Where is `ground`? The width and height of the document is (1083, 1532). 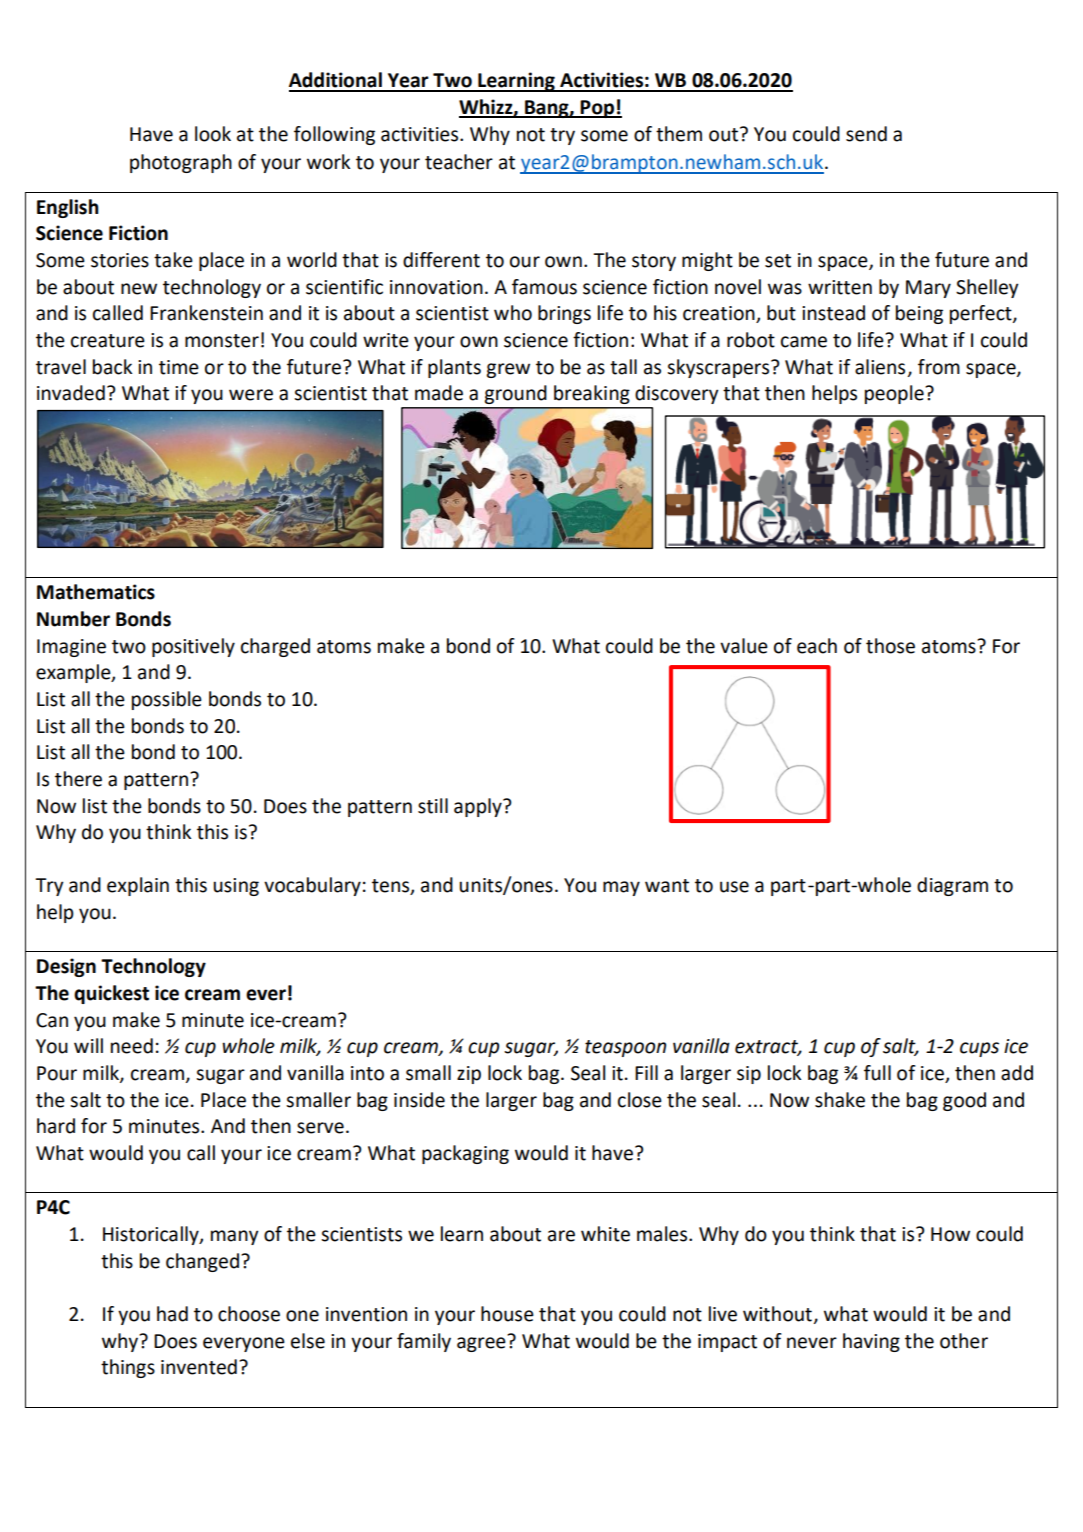 ground is located at coordinates (515, 394).
